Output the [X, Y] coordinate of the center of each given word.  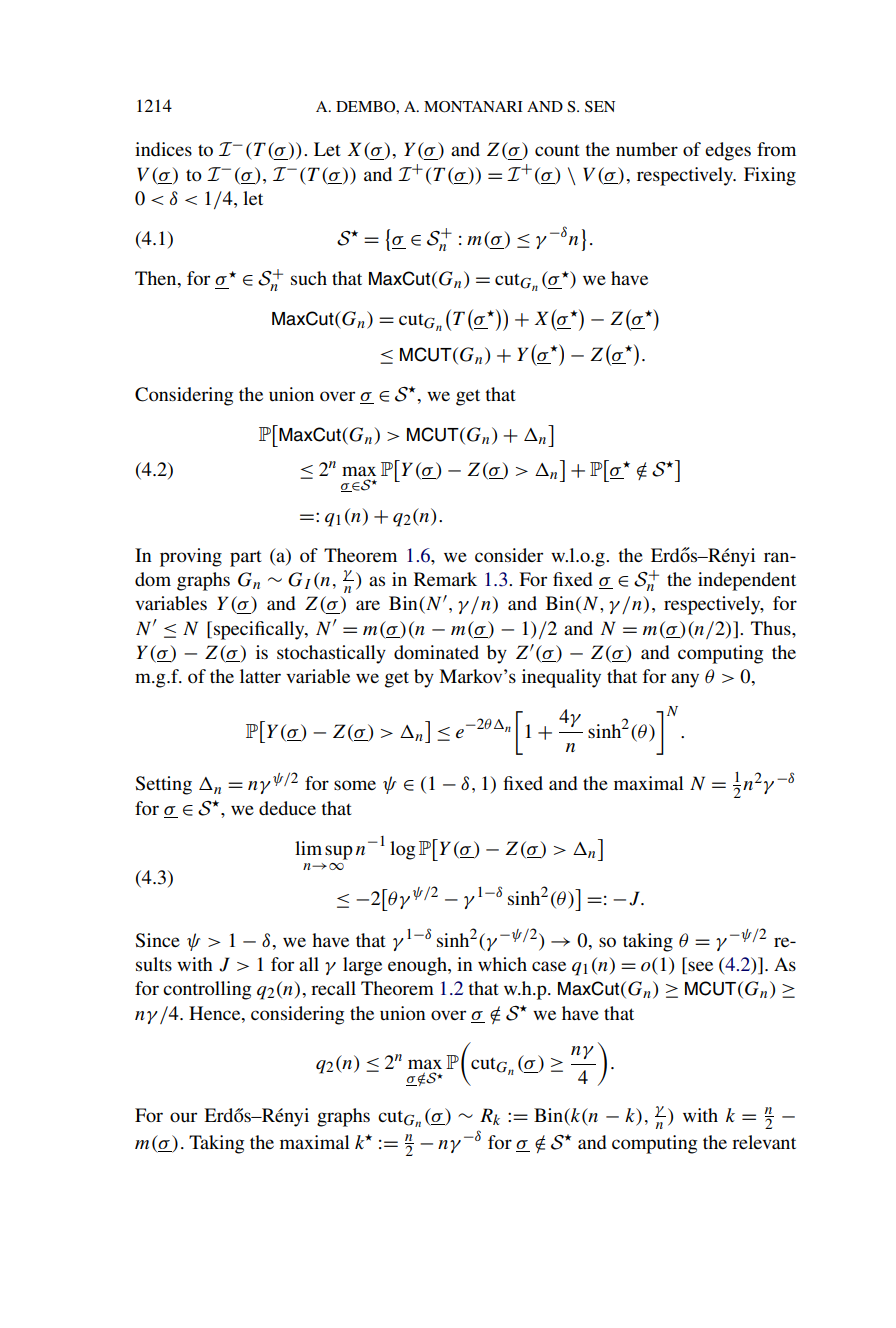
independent [747, 581]
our [183, 1117]
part [246, 559]
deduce [287, 808]
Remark [445, 579]
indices [163, 149]
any [685, 680]
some [355, 785]
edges [728, 151]
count [557, 150]
